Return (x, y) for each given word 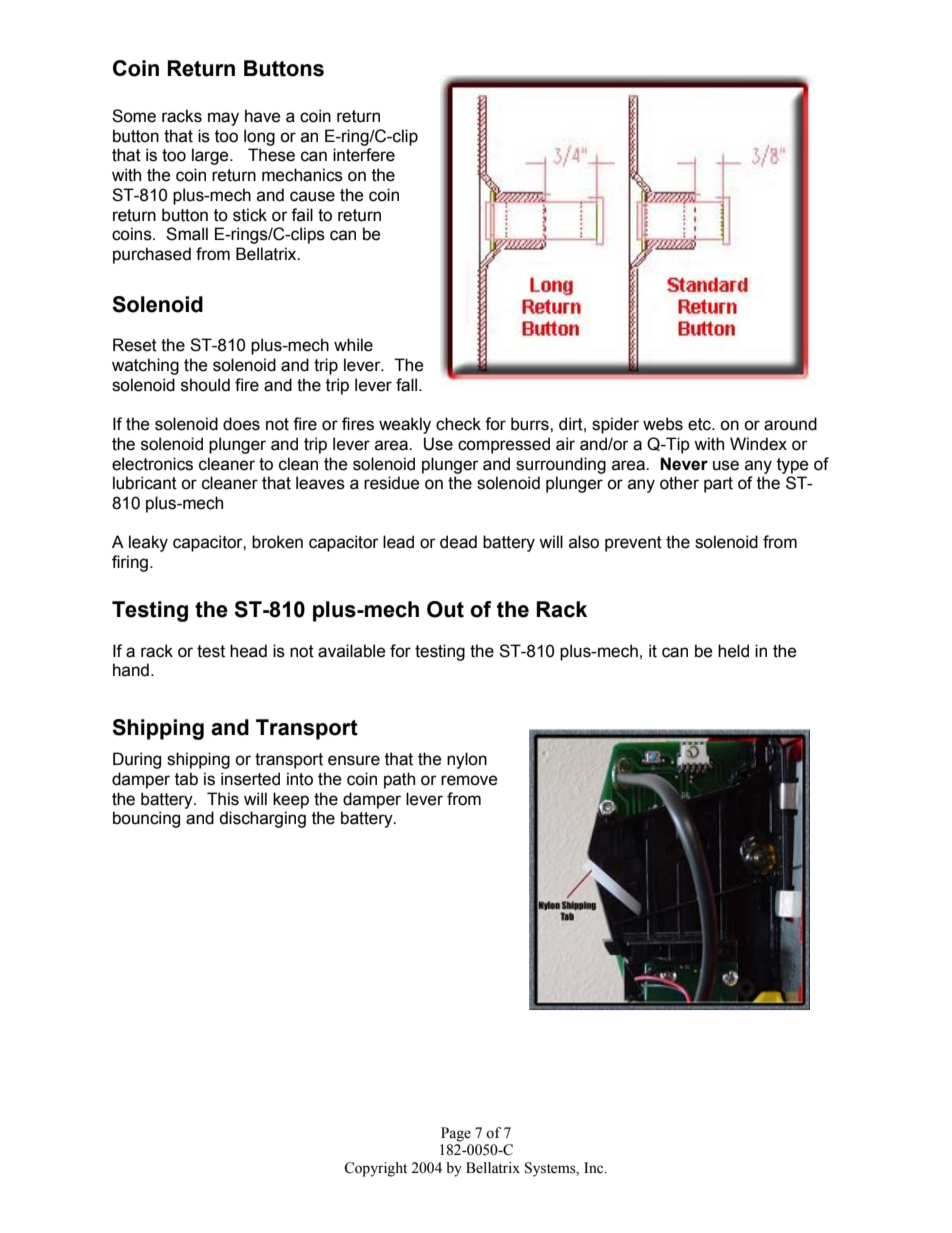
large (211, 156)
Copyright (375, 1169)
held (733, 651)
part (718, 485)
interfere (364, 155)
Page (456, 1134)
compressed (504, 445)
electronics (152, 464)
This (223, 799)
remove (469, 780)
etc (700, 424)
